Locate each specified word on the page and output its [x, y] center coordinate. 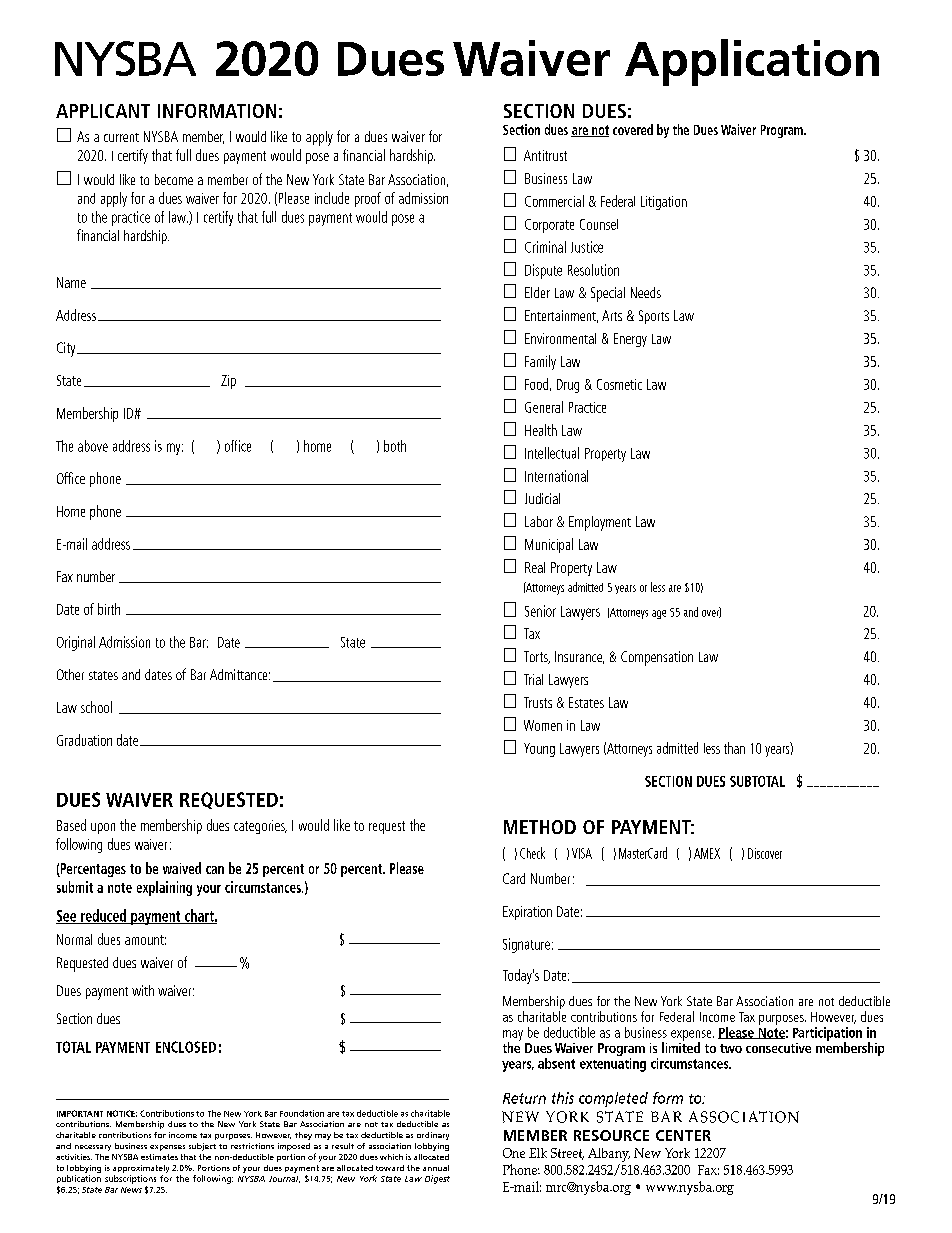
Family [540, 362]
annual [436, 1168]
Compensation [657, 658]
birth [109, 609]
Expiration [527, 913]
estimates [159, 1157]
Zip [228, 382]
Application [752, 62]
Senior [540, 611]
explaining [164, 888]
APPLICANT [103, 111]
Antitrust [545, 155]
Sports [654, 317]
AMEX [707, 853]
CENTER [683, 1135]
